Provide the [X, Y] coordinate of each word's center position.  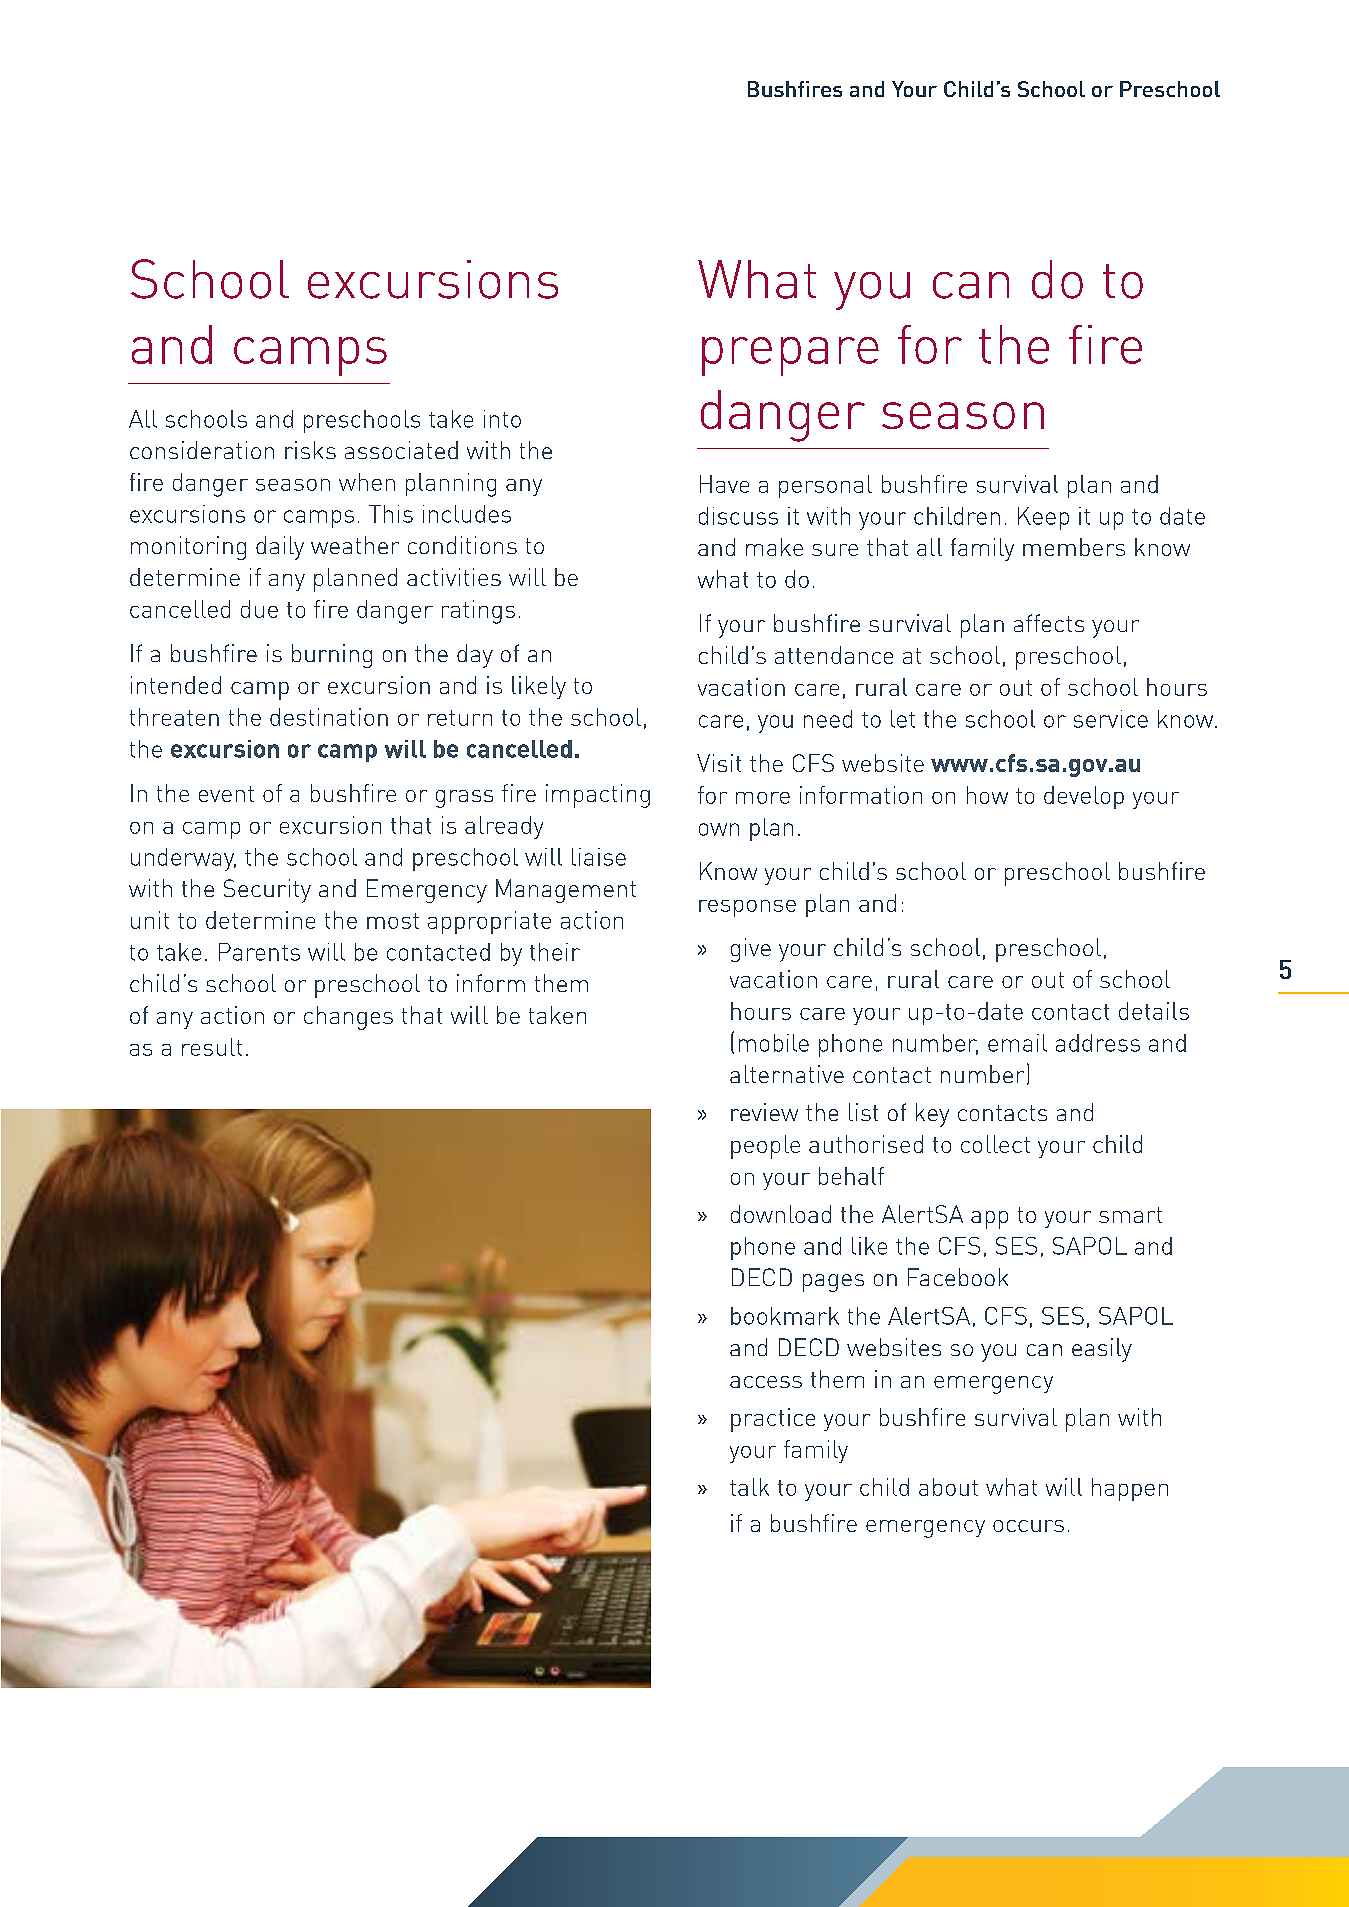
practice [773, 1420]
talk [749, 1487]
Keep [1043, 518]
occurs [1028, 1526]
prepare [790, 356]
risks [310, 450]
